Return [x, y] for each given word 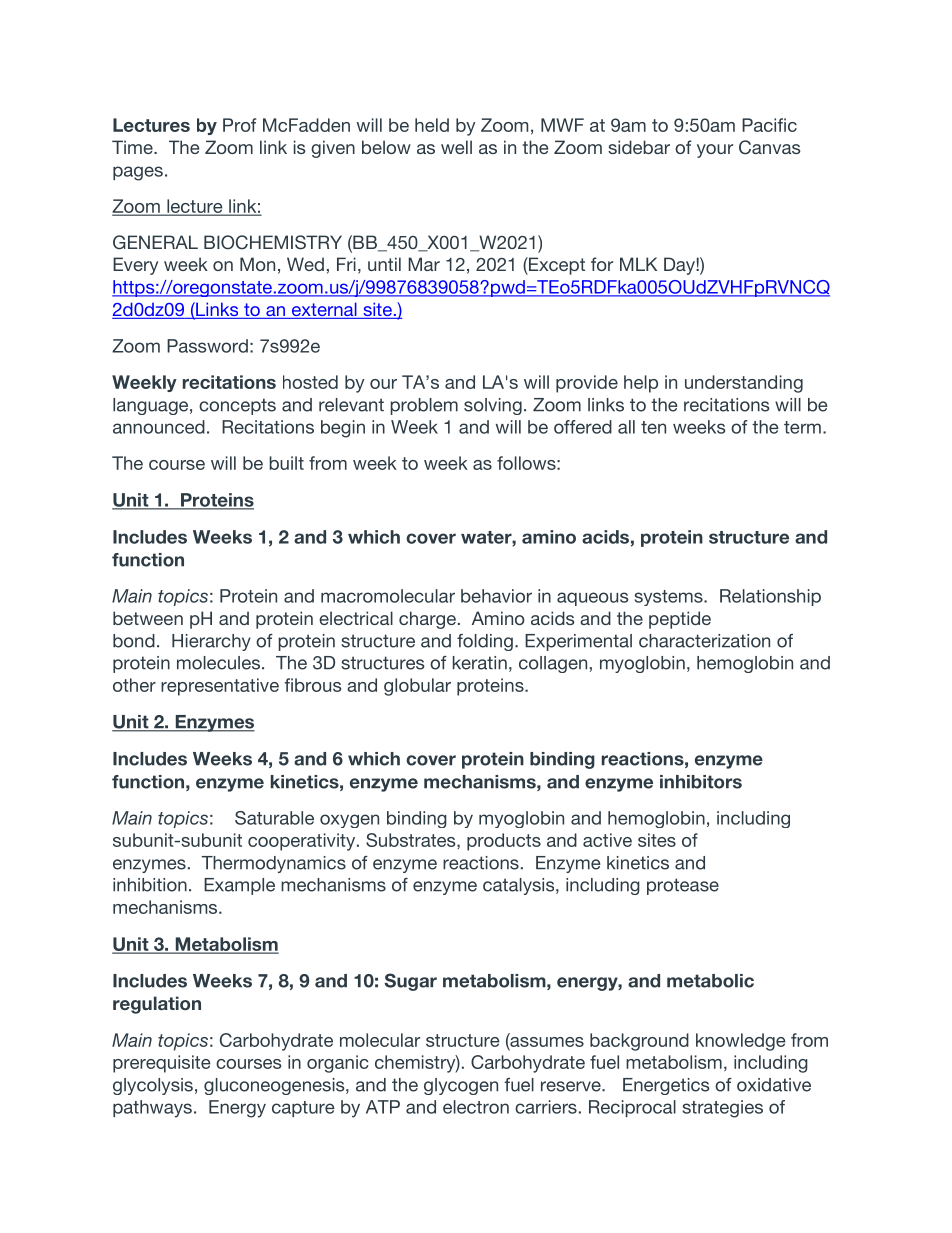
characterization [704, 641]
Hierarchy [211, 642]
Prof [239, 125]
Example [239, 886]
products [504, 842]
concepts [237, 406]
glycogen [461, 1086]
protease [683, 886]
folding [485, 642]
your [715, 151]
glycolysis [153, 1086]
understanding [744, 384]
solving [493, 406]
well [456, 147]
